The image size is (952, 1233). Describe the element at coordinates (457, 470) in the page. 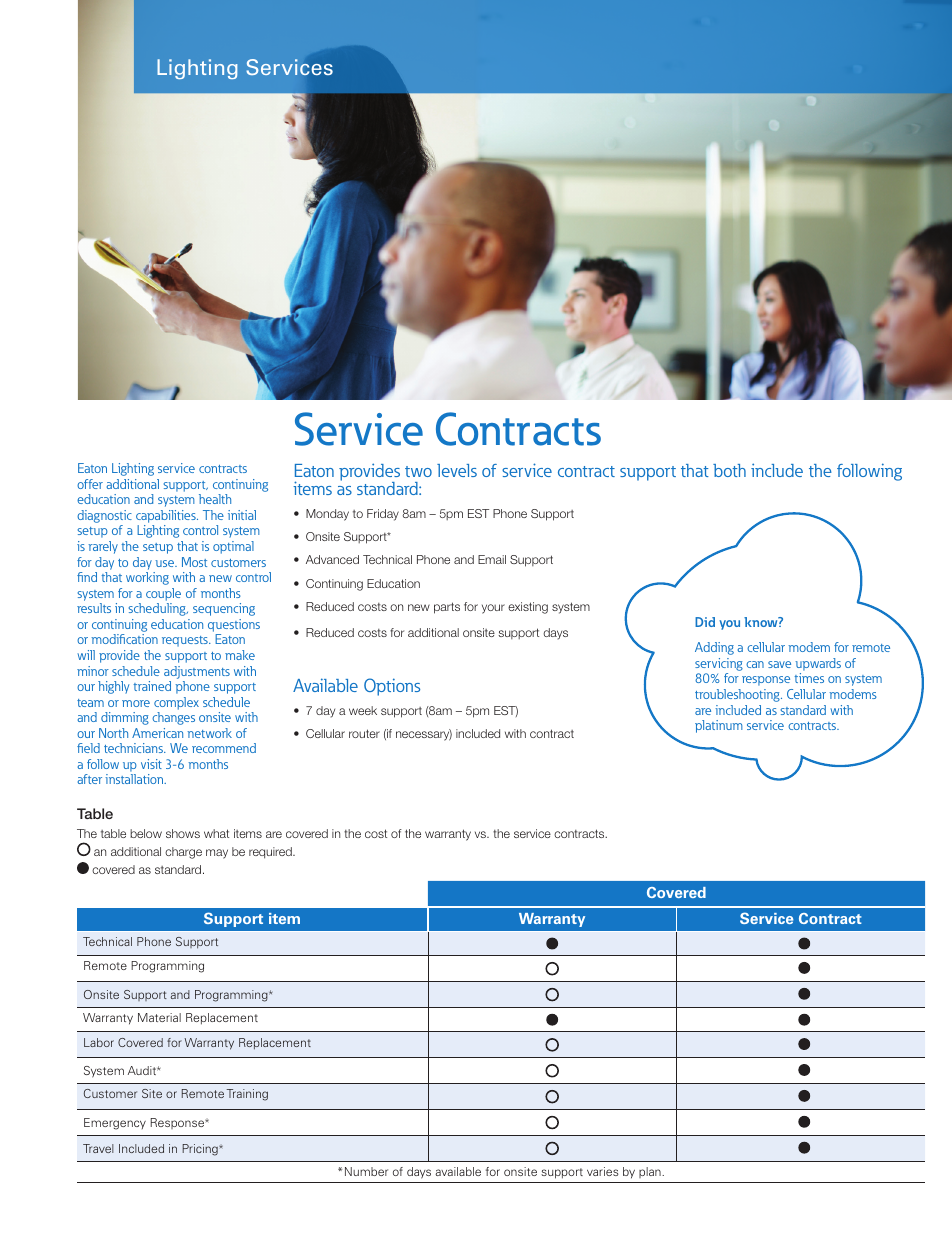

I see `levels` at that location.
